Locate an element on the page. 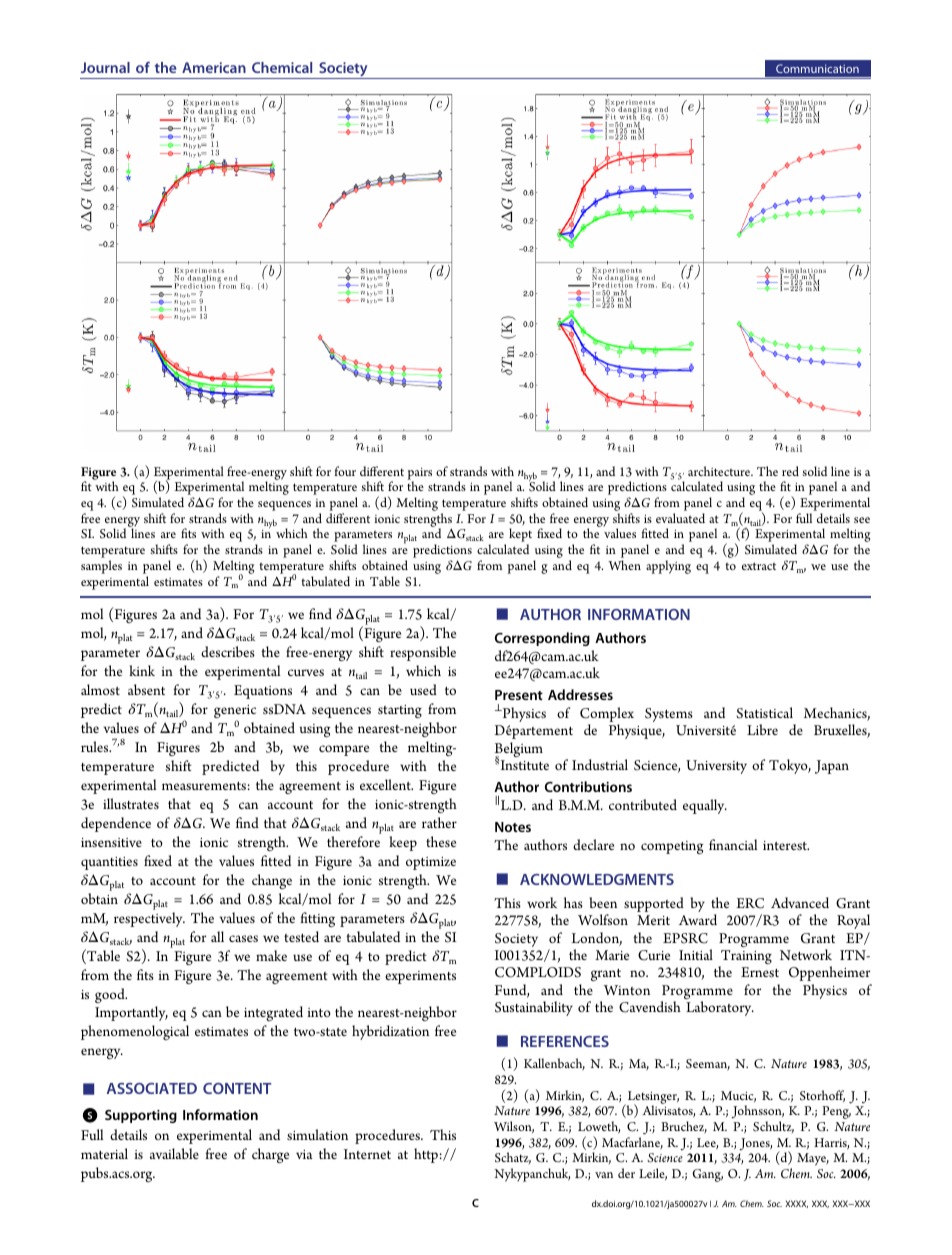 The height and width of the page is (1255, 952). architecture is located at coordinates (720, 471).
